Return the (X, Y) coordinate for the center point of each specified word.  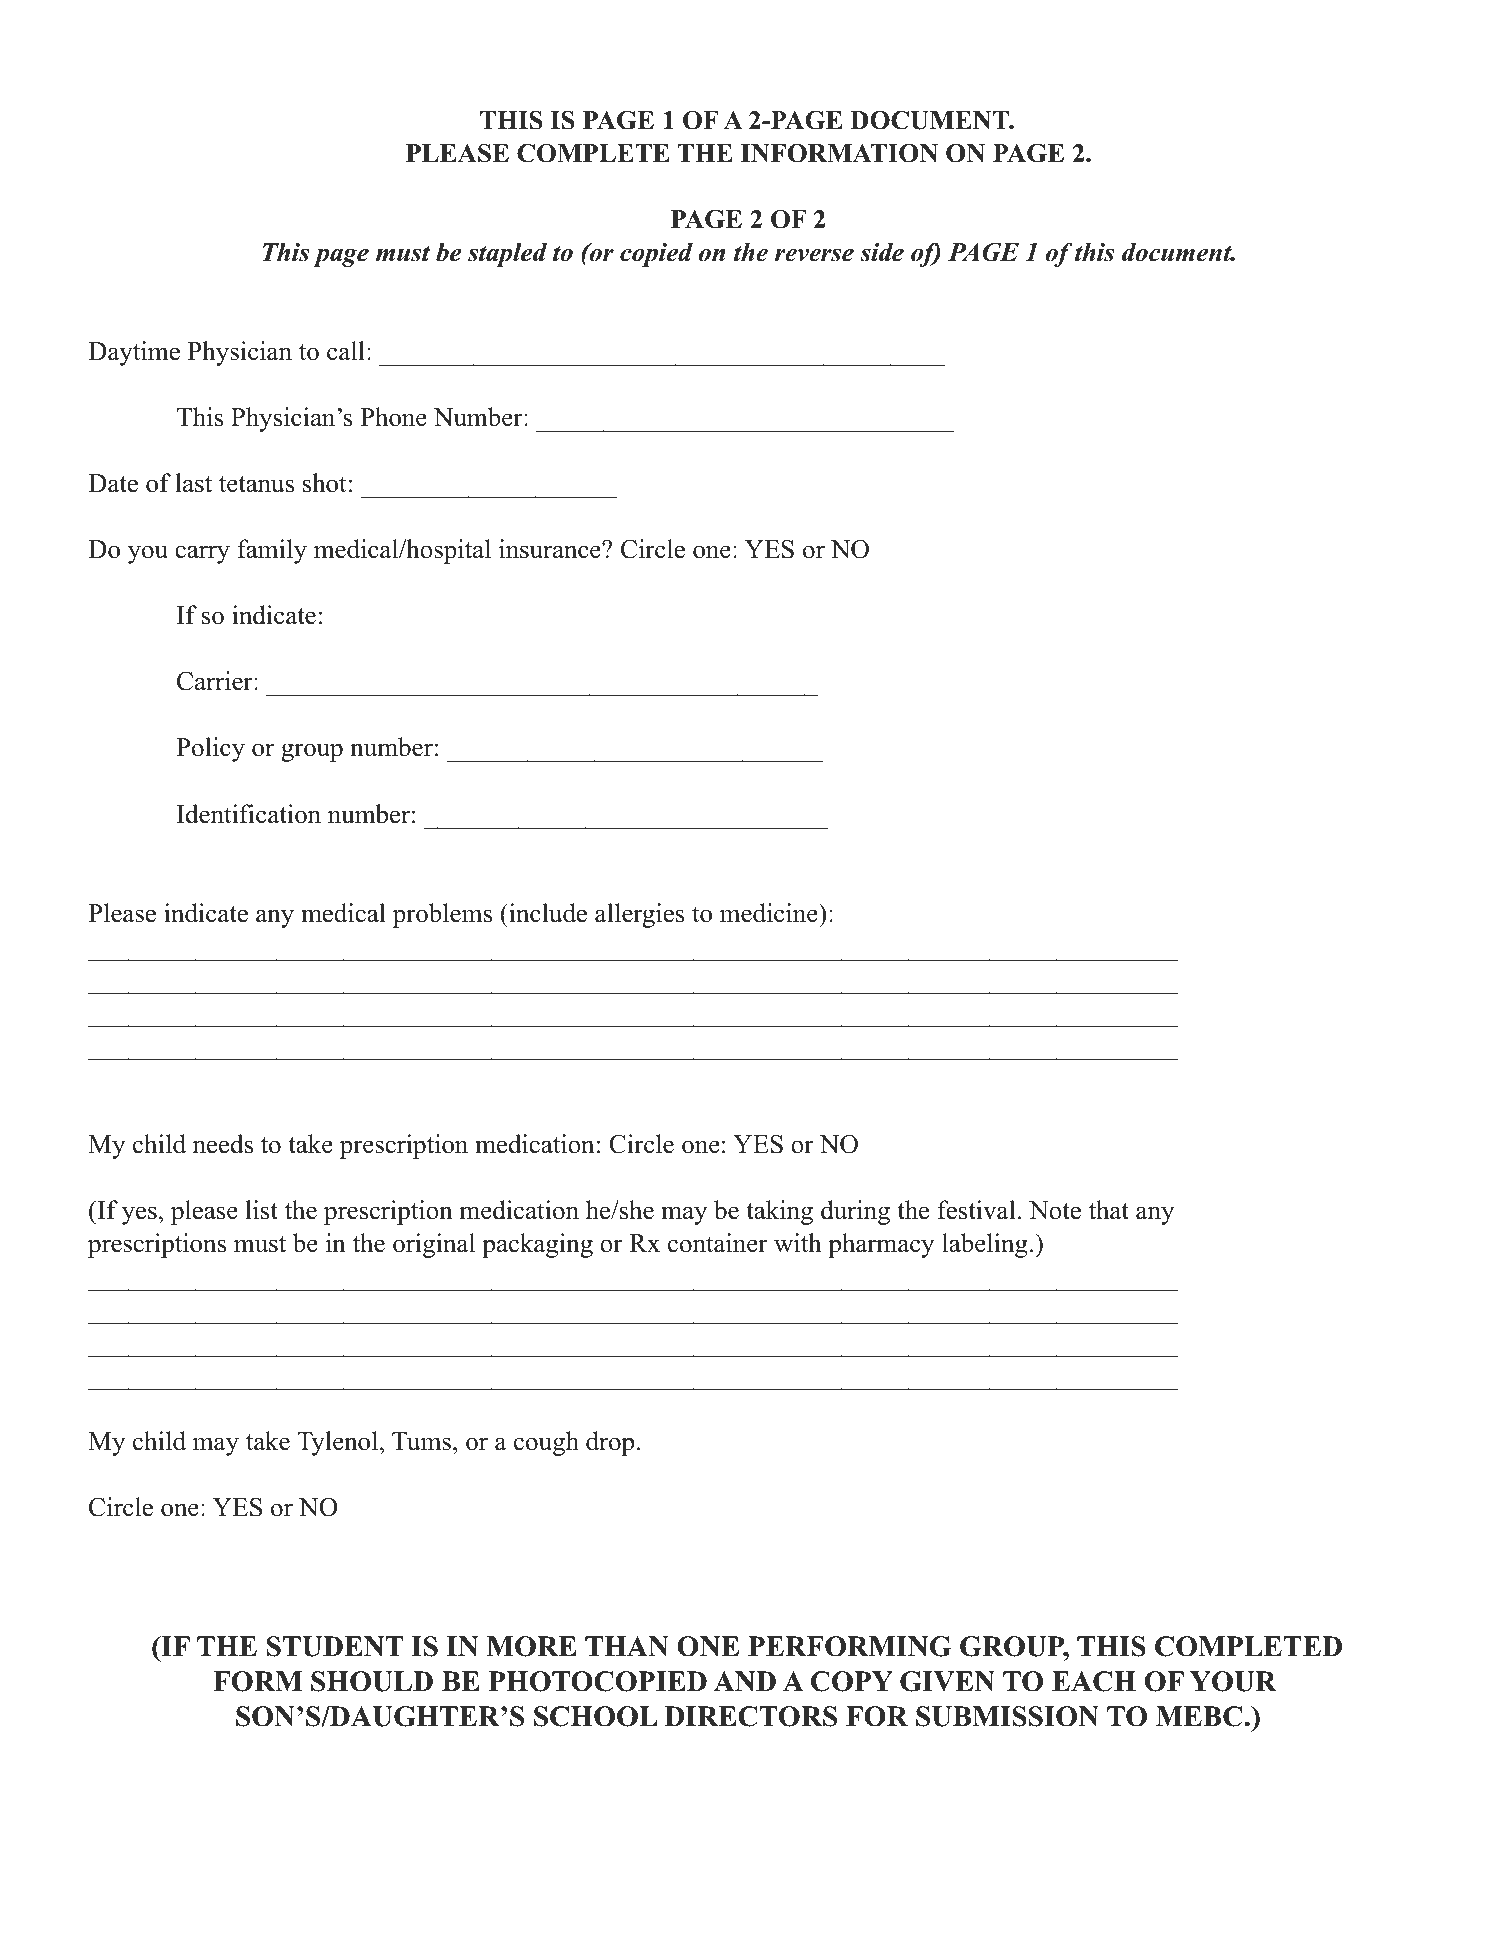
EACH (1094, 1681)
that (1109, 1210)
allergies (640, 915)
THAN (627, 1646)
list (262, 1210)
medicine (770, 913)
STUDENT (335, 1646)
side (882, 252)
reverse (814, 255)
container (718, 1243)
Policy (210, 749)
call (346, 351)
